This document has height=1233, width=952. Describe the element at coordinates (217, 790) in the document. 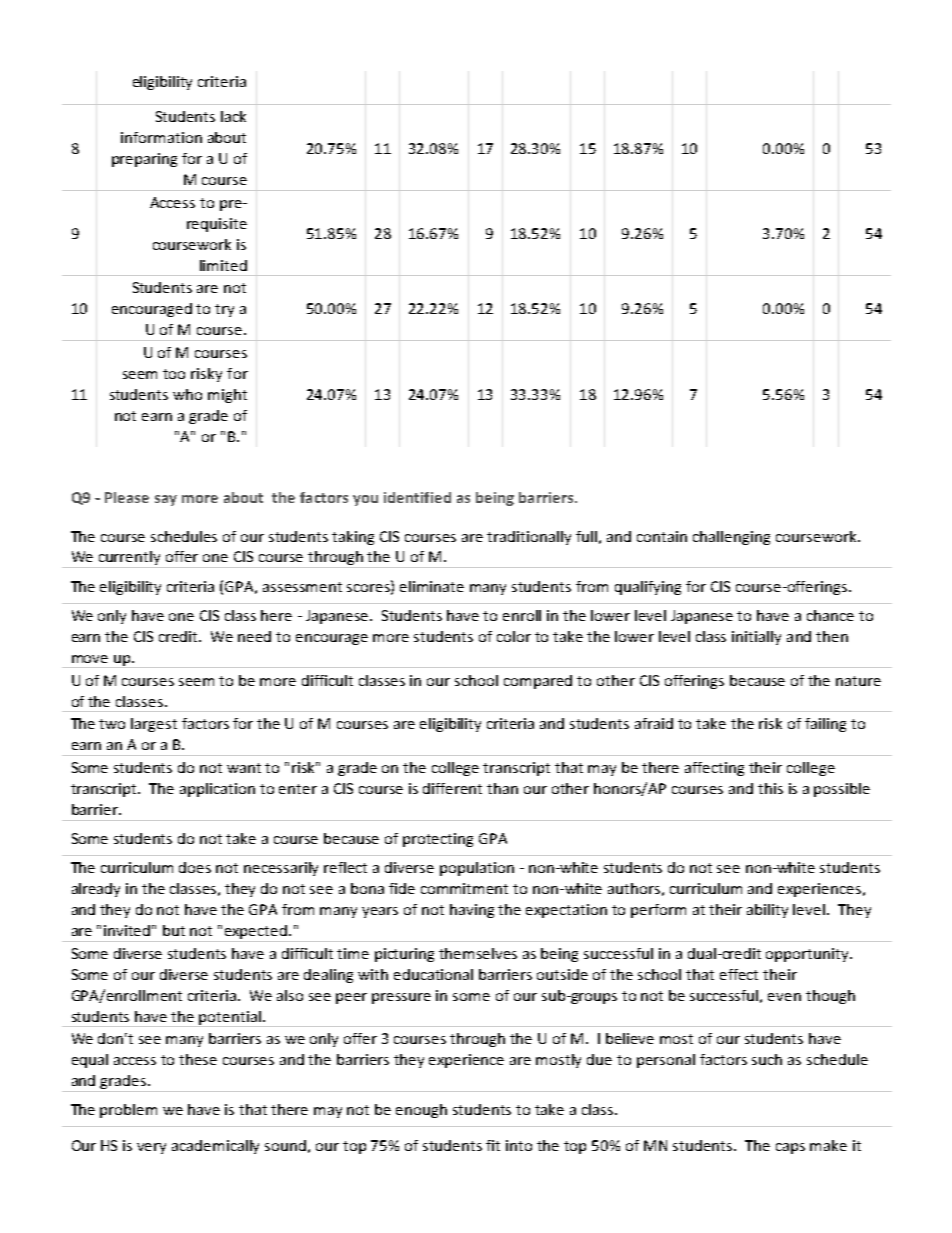

I see `application` at that location.
